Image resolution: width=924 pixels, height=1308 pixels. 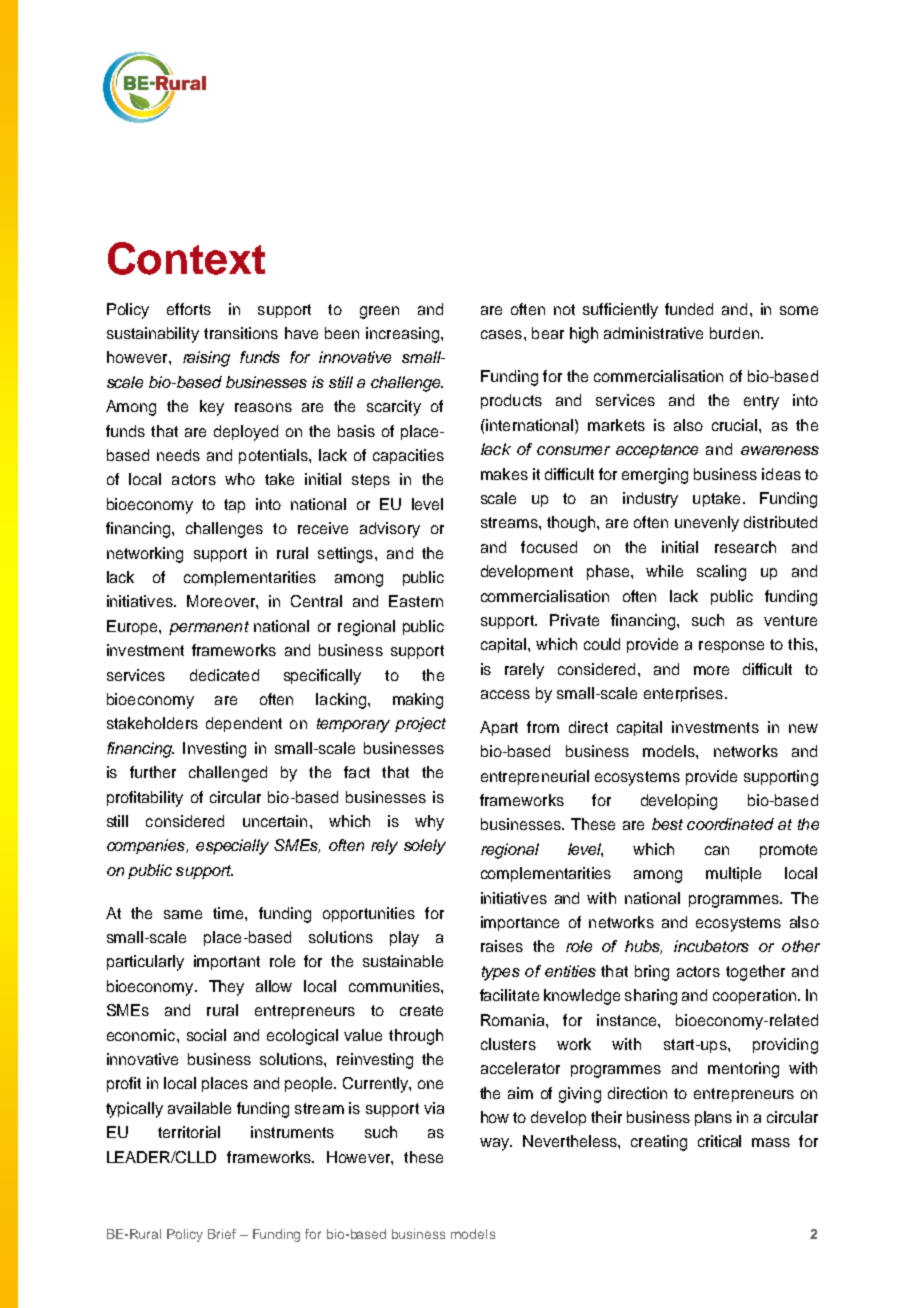 I want to click on Eastern, so click(x=416, y=601).
